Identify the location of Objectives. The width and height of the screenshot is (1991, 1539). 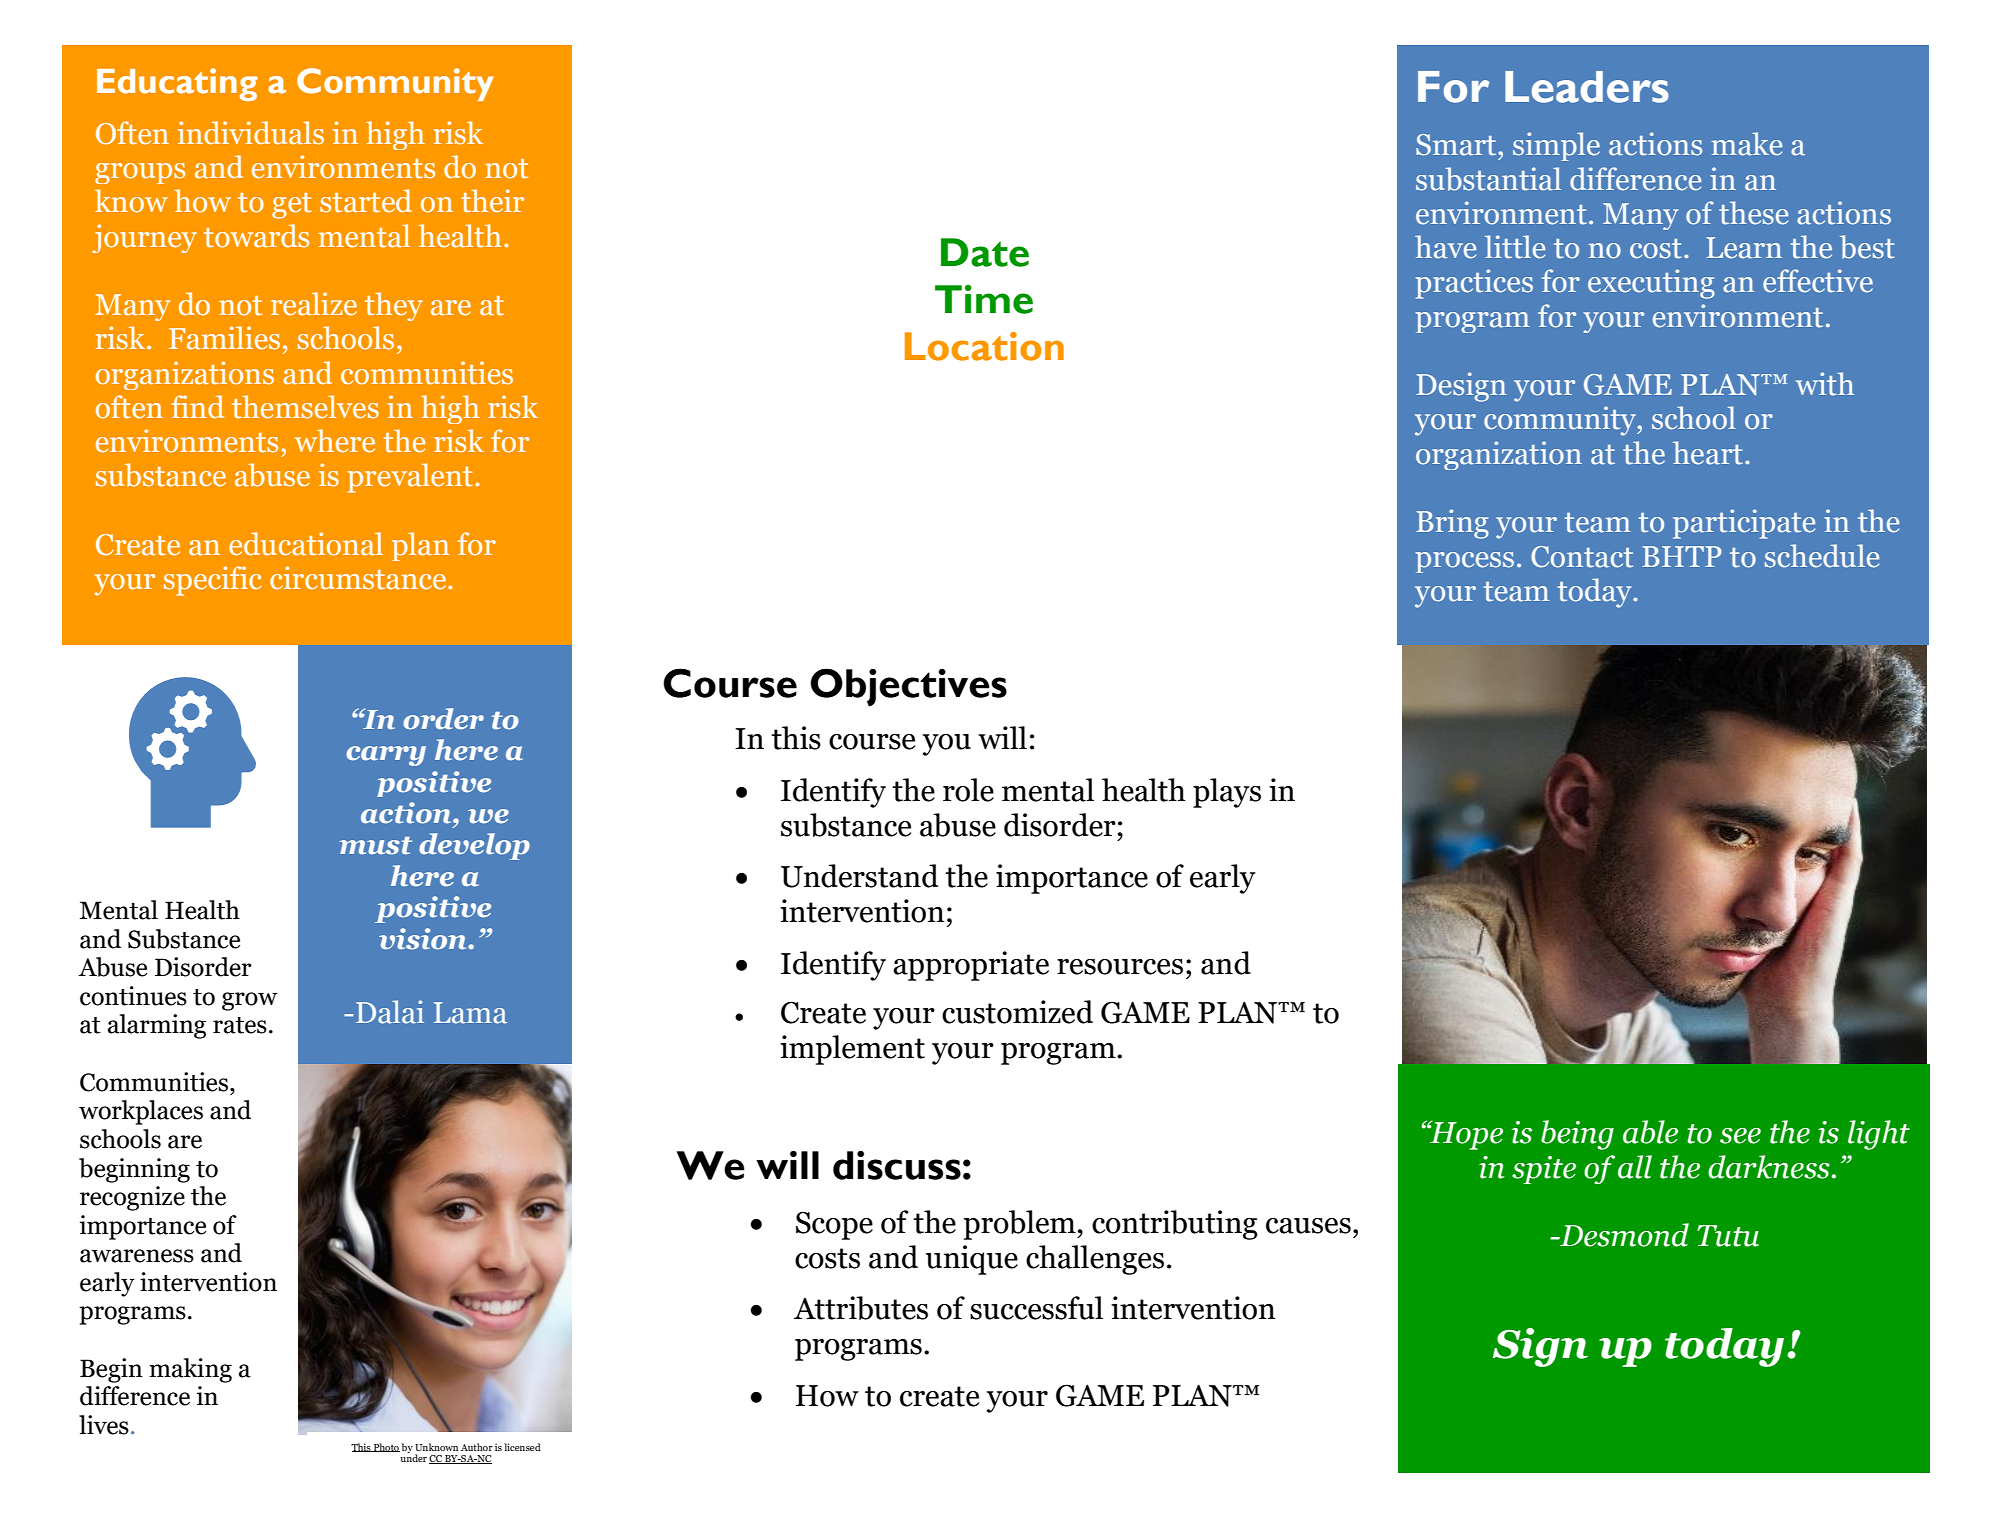
(908, 687).
